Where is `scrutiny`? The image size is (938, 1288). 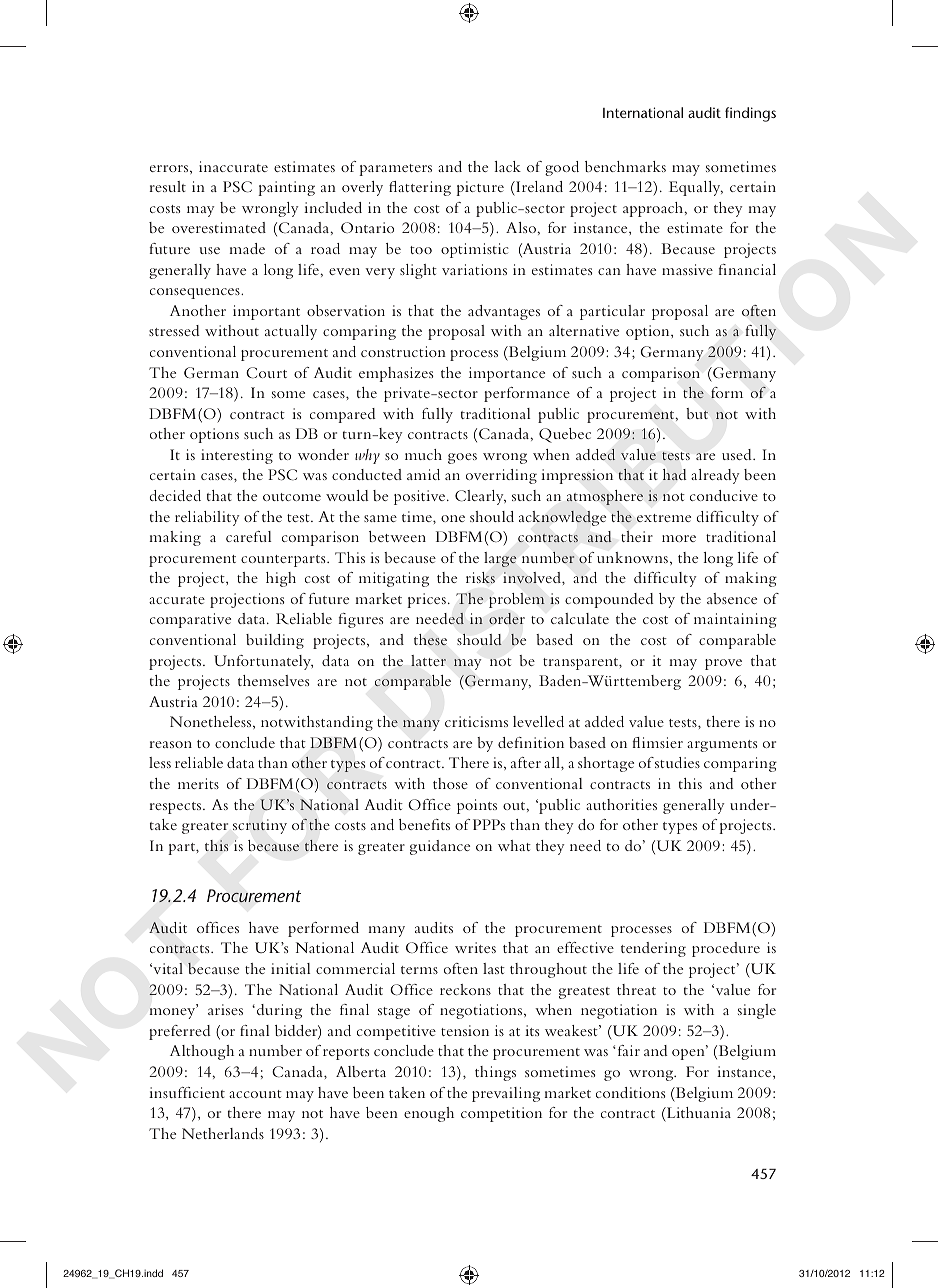 scrutiny is located at coordinates (260, 826).
